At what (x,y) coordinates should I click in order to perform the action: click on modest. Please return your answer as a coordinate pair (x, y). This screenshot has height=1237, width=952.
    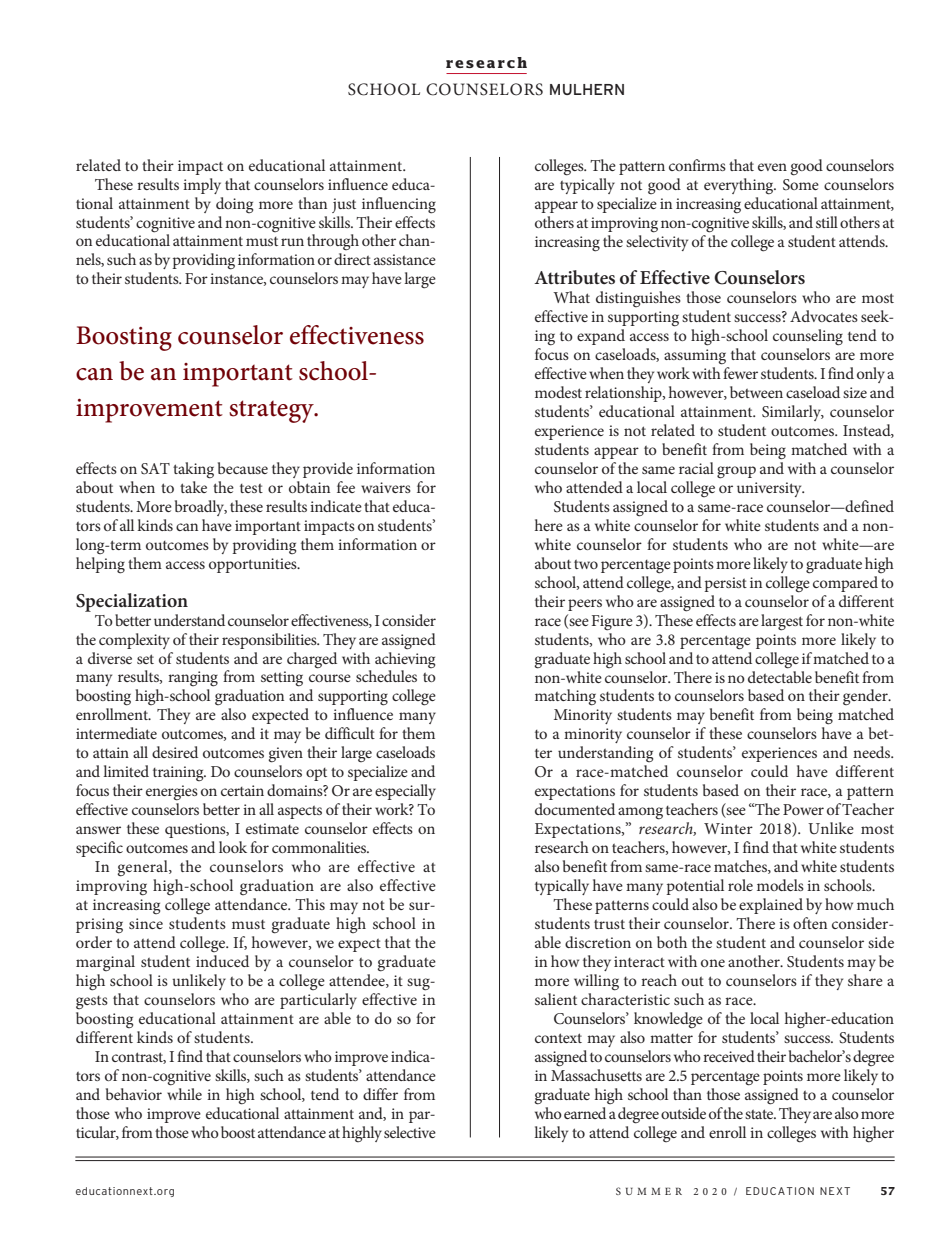
    Looking at the image, I should click on (558, 392).
